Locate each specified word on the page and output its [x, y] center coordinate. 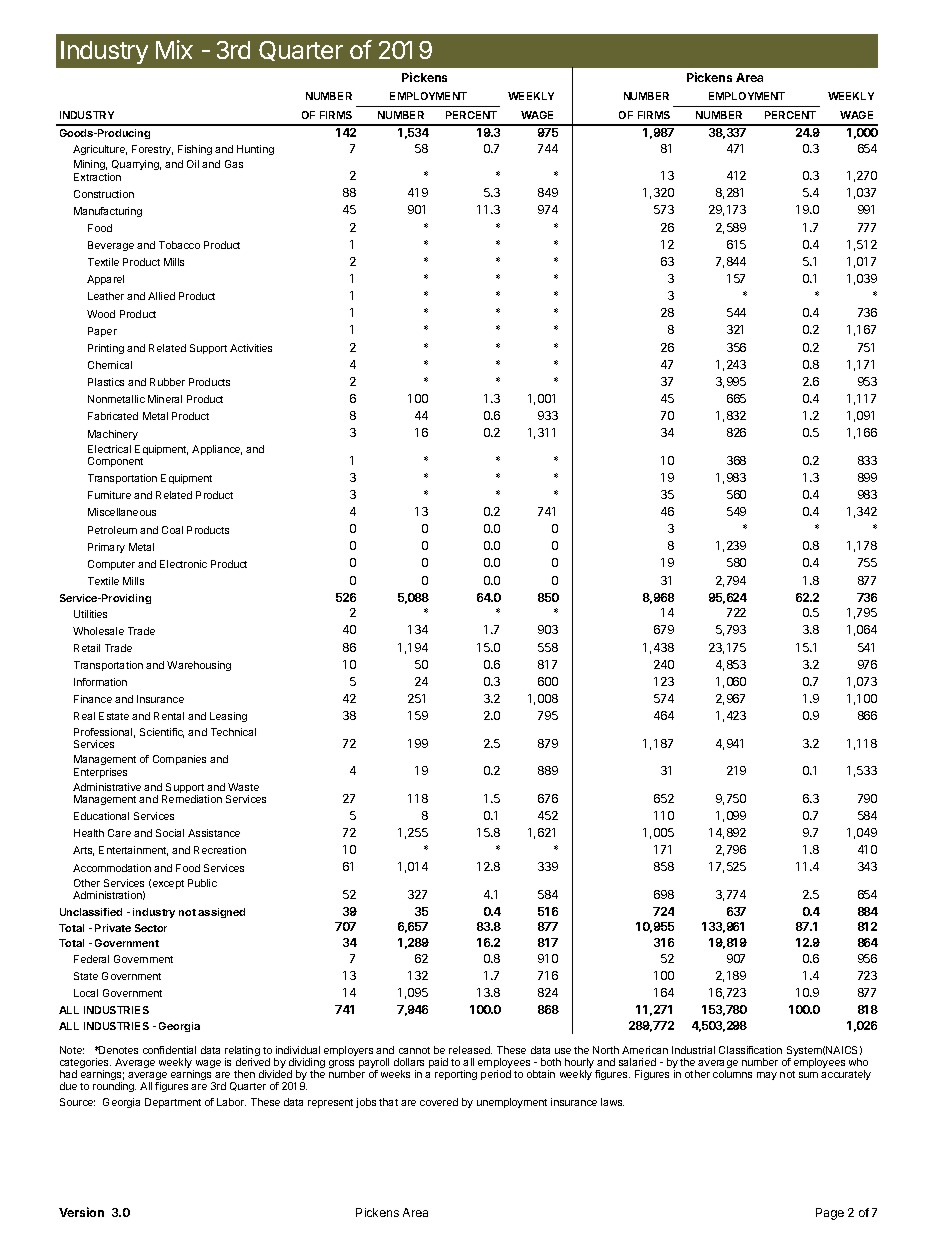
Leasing [228, 717]
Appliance [217, 450]
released [470, 1050]
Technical [233, 732]
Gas [234, 164]
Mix [174, 49]
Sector [151, 928]
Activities [251, 348]
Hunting [255, 150]
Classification [750, 1050]
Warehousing [199, 666]
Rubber [167, 382]
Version [81, 1212]
